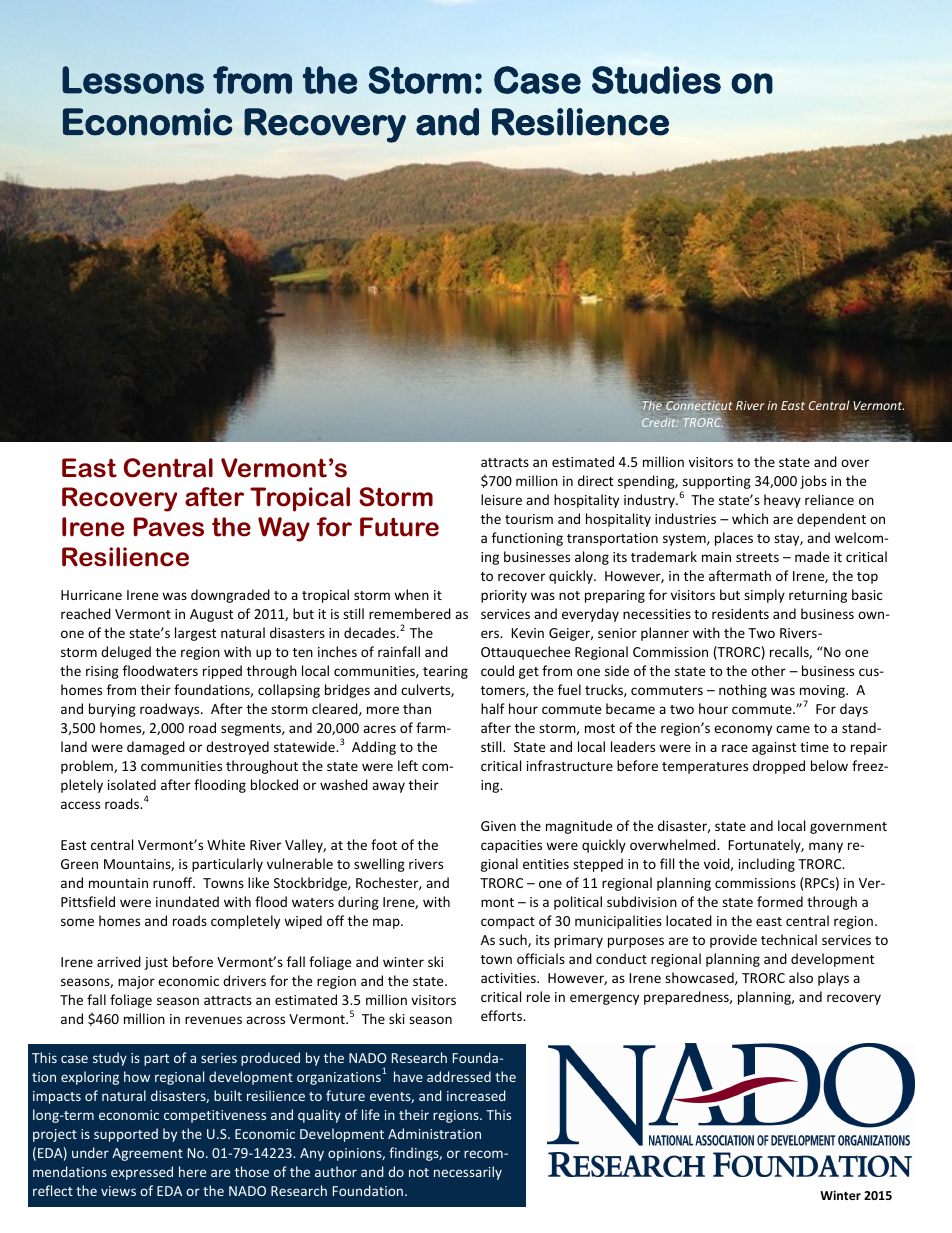 This screenshot has height=1233, width=952. I want to click on dropped, so click(779, 767).
